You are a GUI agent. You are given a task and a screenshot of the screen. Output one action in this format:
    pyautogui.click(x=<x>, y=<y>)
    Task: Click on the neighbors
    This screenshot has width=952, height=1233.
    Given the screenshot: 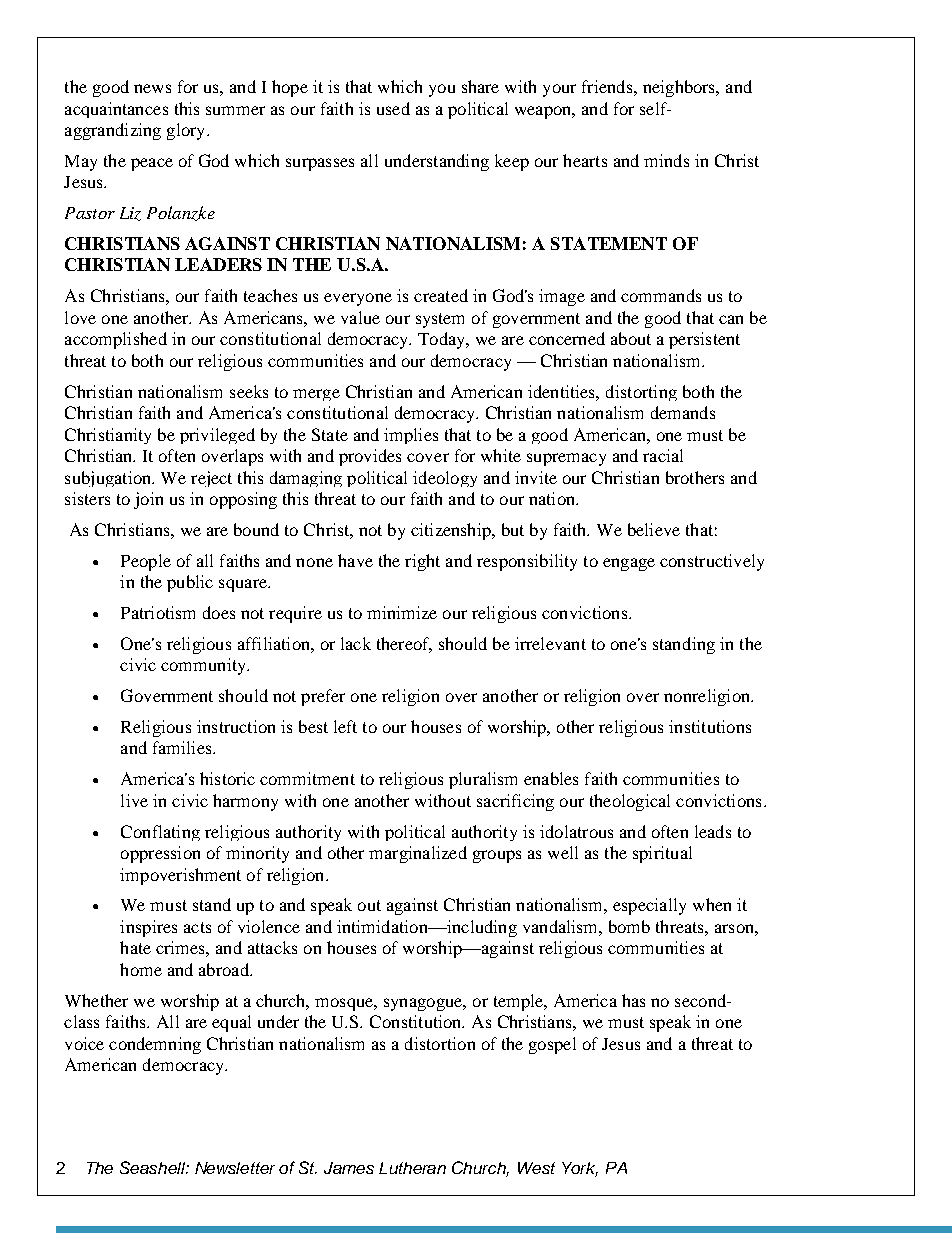 What is the action you would take?
    pyautogui.click(x=680, y=88)
